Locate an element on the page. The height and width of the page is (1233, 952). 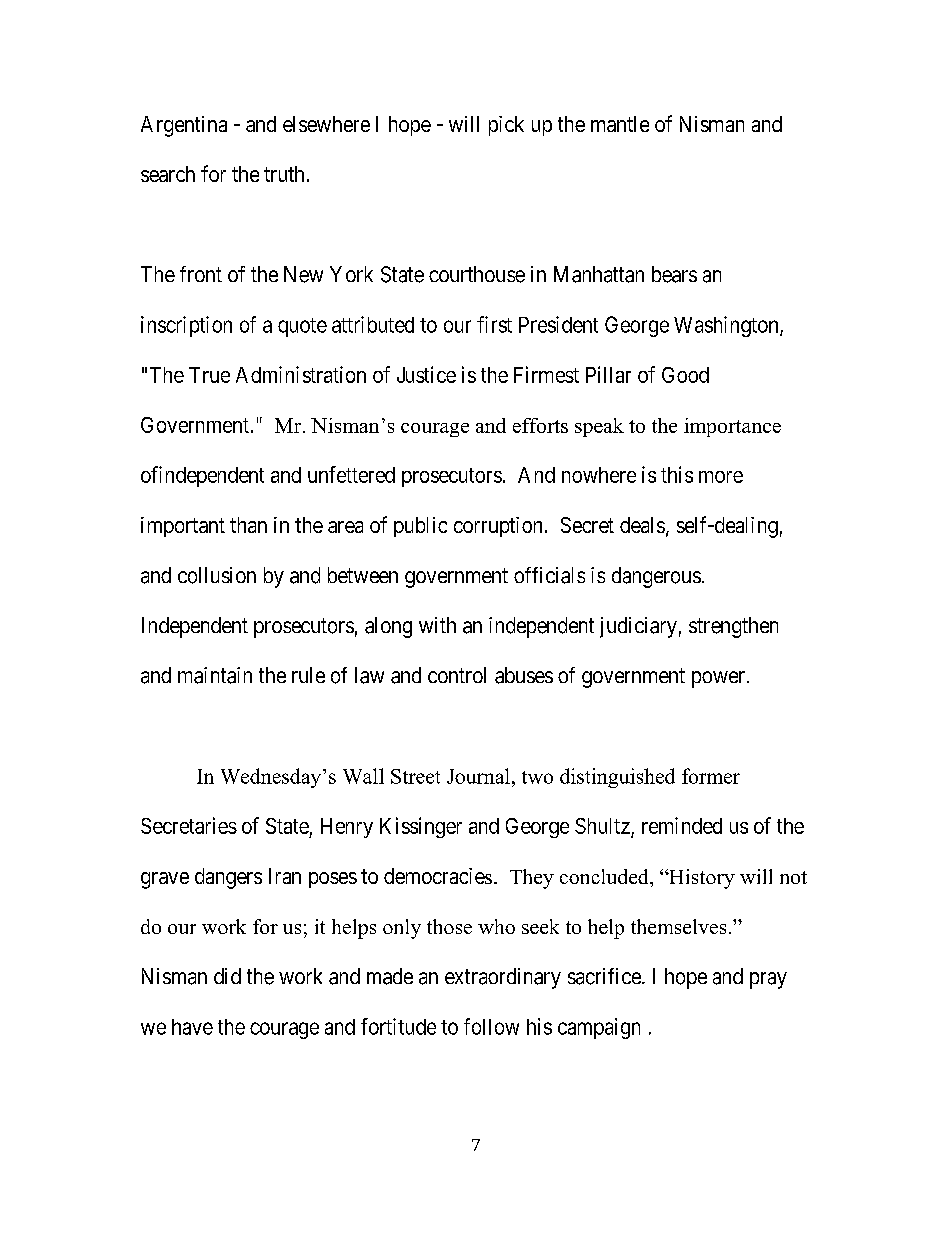
pray is located at coordinates (768, 980).
